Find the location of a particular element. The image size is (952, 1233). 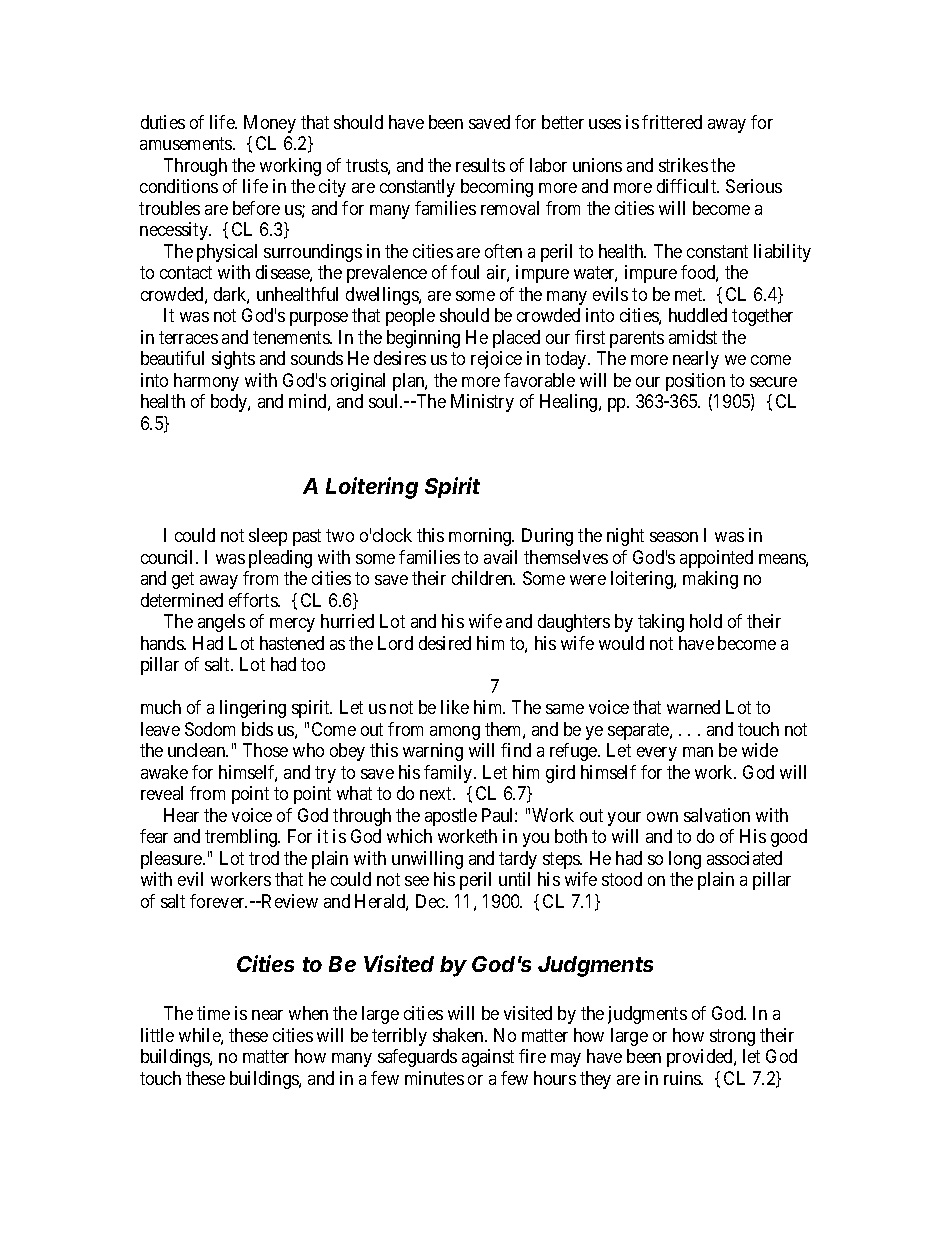

Money is located at coordinates (270, 124).
